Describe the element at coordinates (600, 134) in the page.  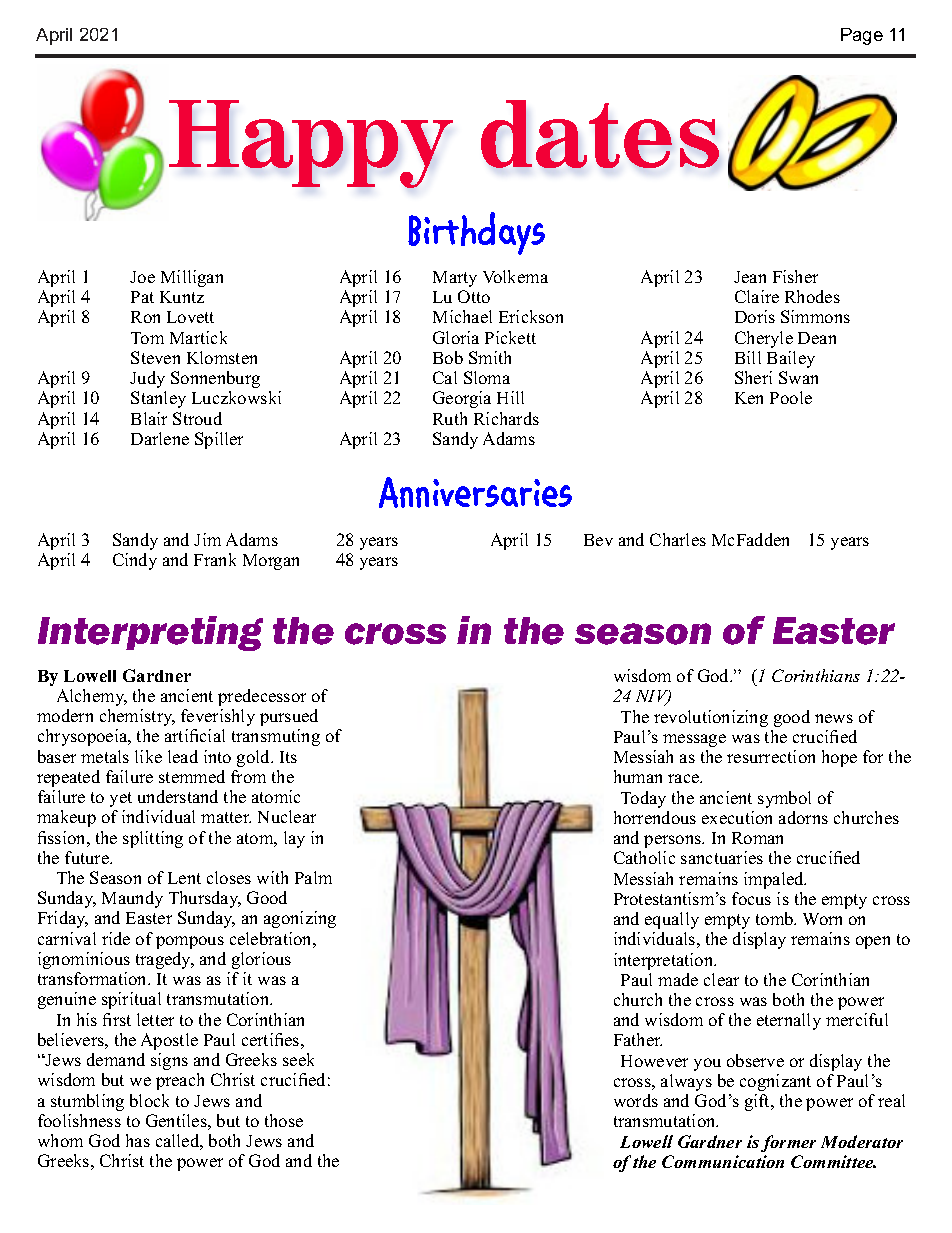
I see `dates` at that location.
